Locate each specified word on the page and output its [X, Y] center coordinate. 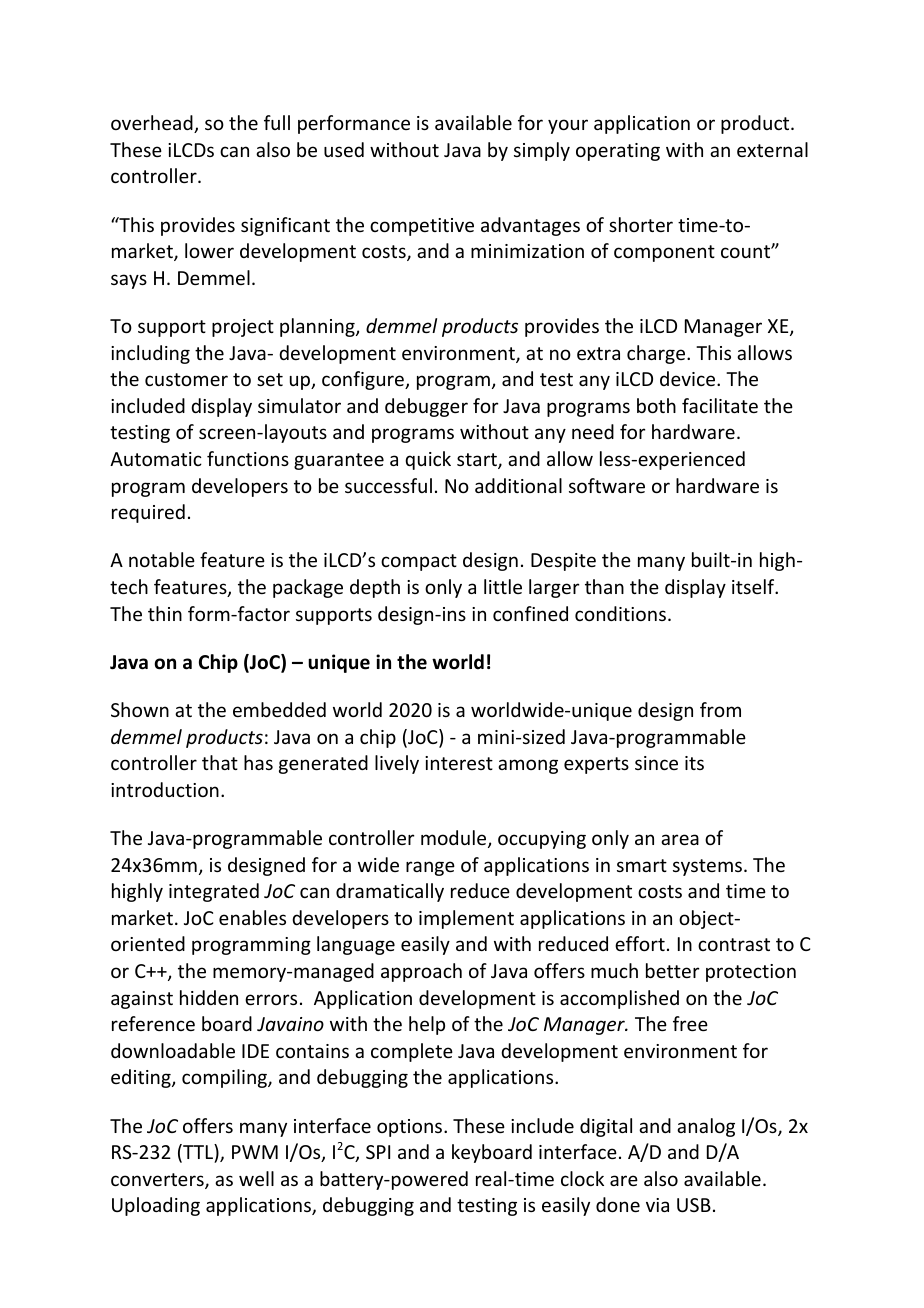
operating [618, 152]
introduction [165, 789]
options [411, 1128]
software [607, 485]
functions [248, 458]
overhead [153, 124]
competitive [422, 227]
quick [428, 460]
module [455, 839]
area [680, 839]
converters [158, 1181]
